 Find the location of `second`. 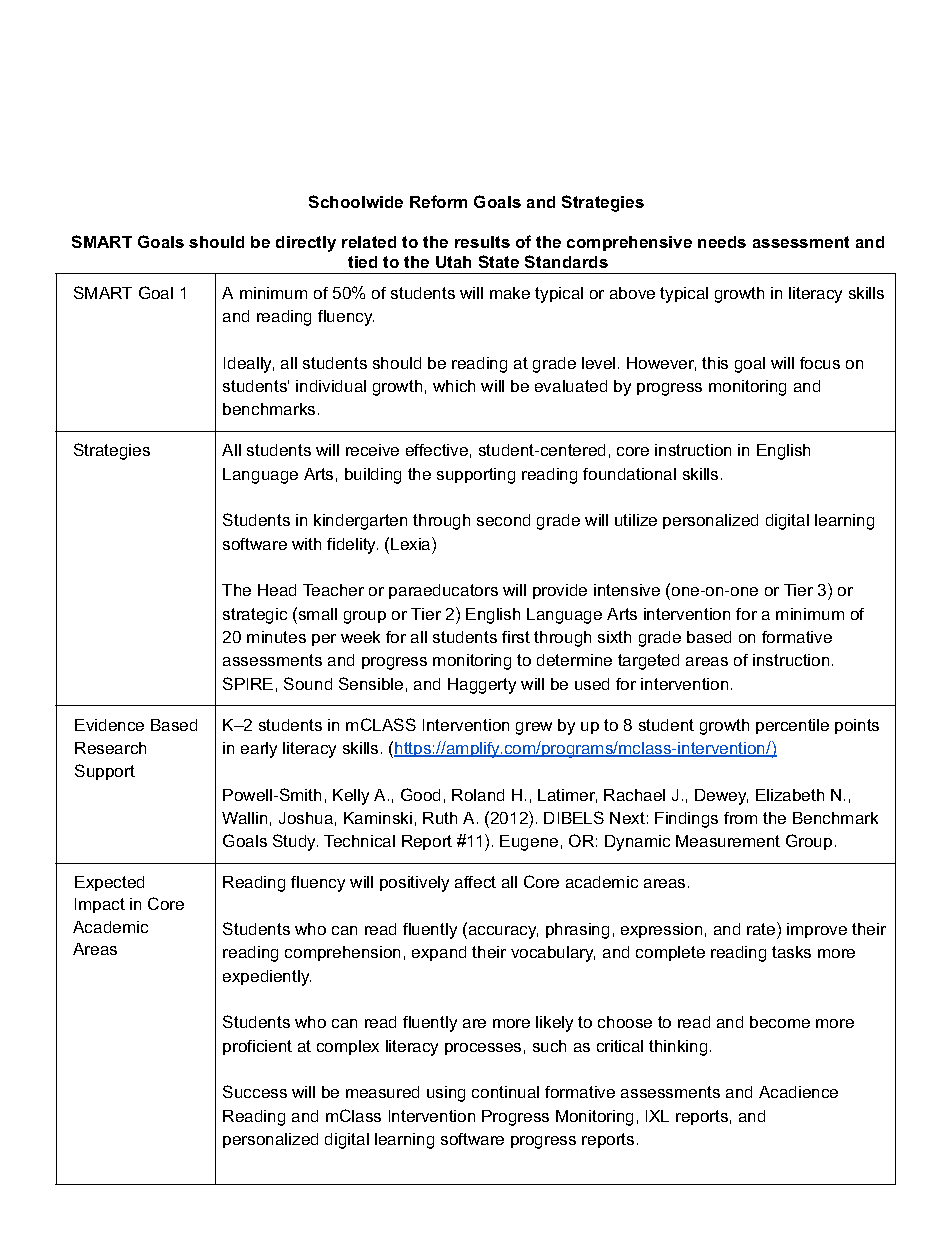

second is located at coordinates (503, 520).
